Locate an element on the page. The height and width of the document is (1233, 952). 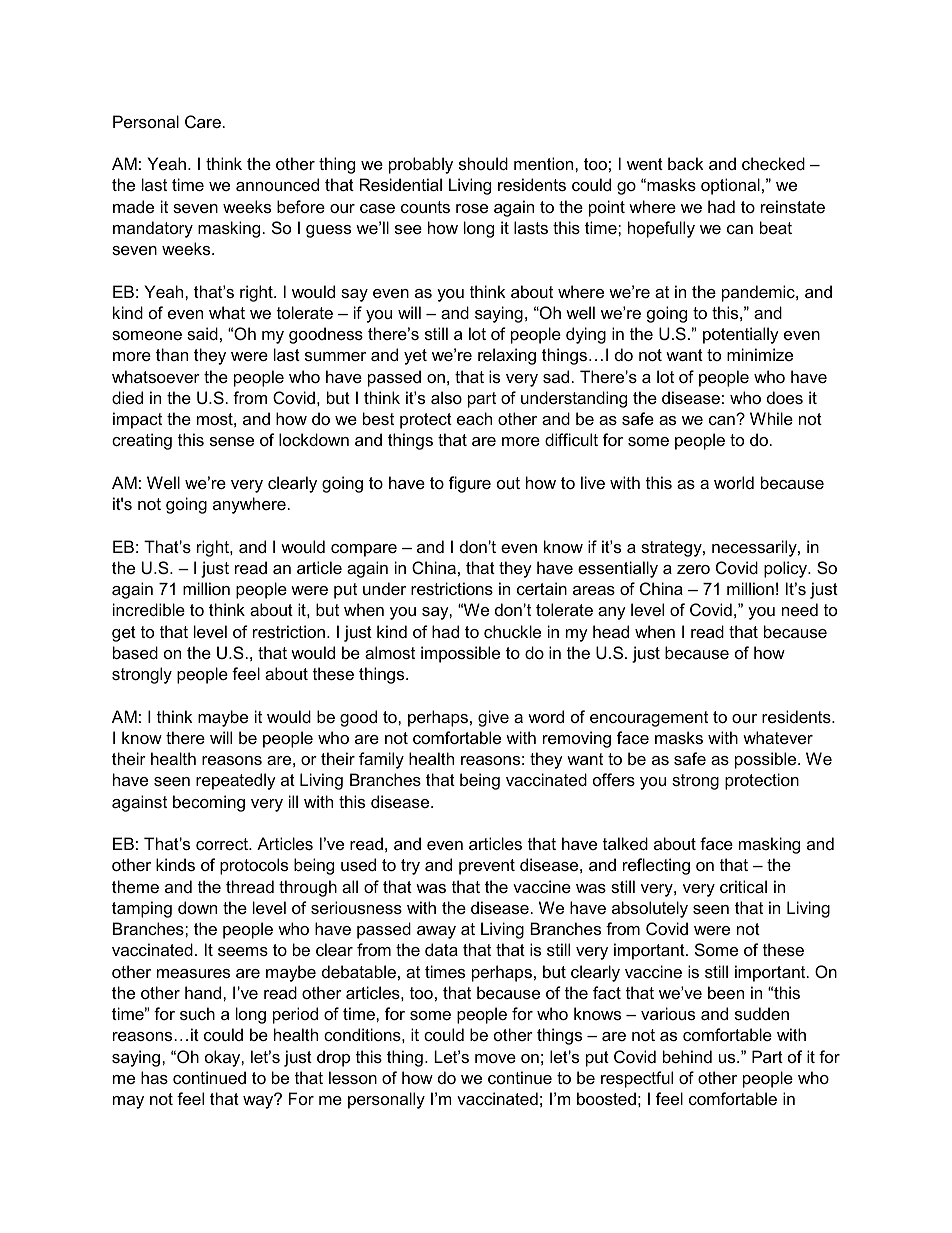
back is located at coordinates (686, 163).
